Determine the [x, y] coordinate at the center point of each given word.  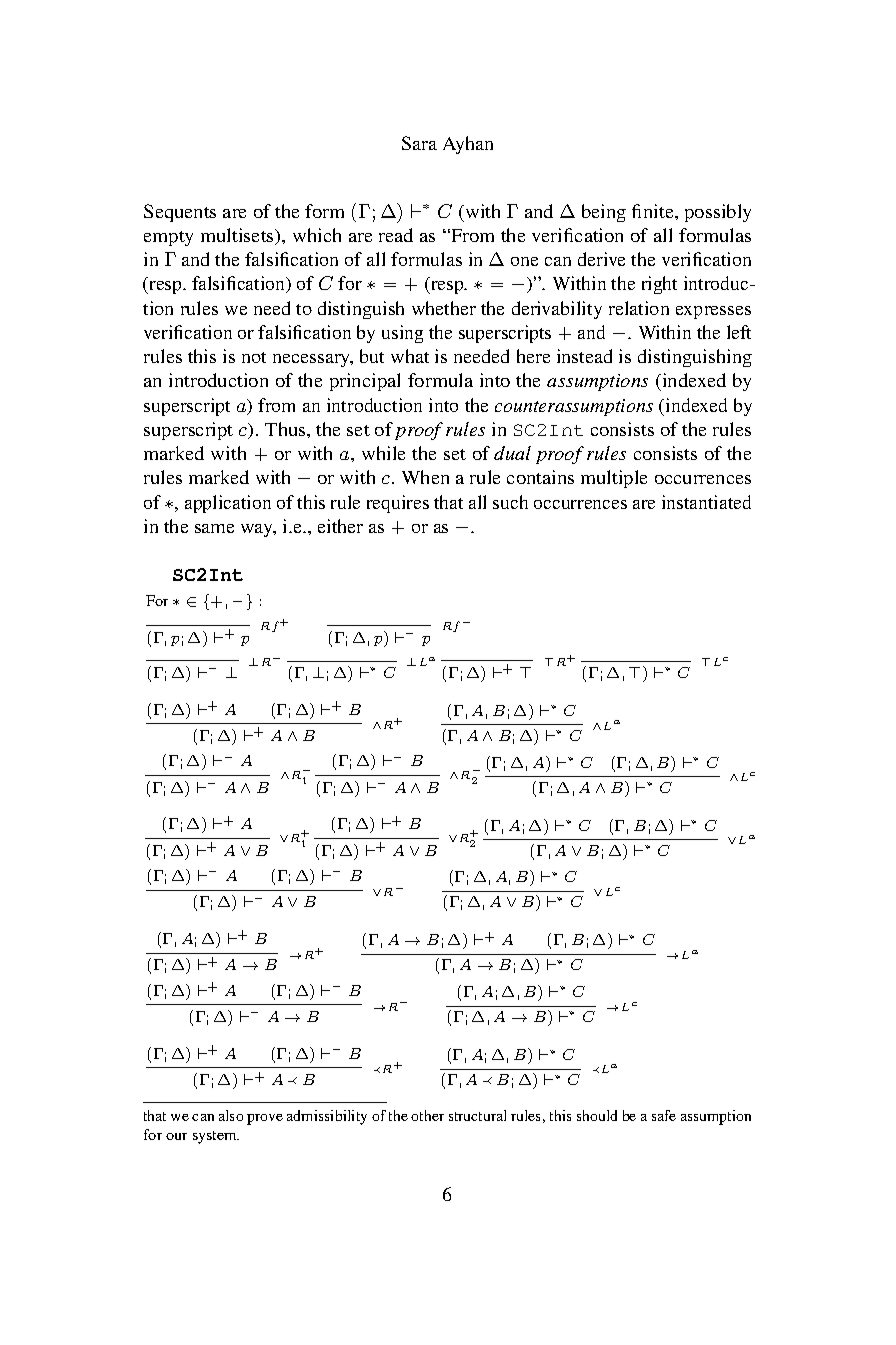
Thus [286, 429]
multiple [614, 479]
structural [477, 1115]
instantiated [706, 502]
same [214, 528]
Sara [419, 143]
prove [265, 1119]
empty [168, 238]
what [410, 356]
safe [664, 1115]
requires [398, 504]
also [231, 1115]
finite [654, 211]
